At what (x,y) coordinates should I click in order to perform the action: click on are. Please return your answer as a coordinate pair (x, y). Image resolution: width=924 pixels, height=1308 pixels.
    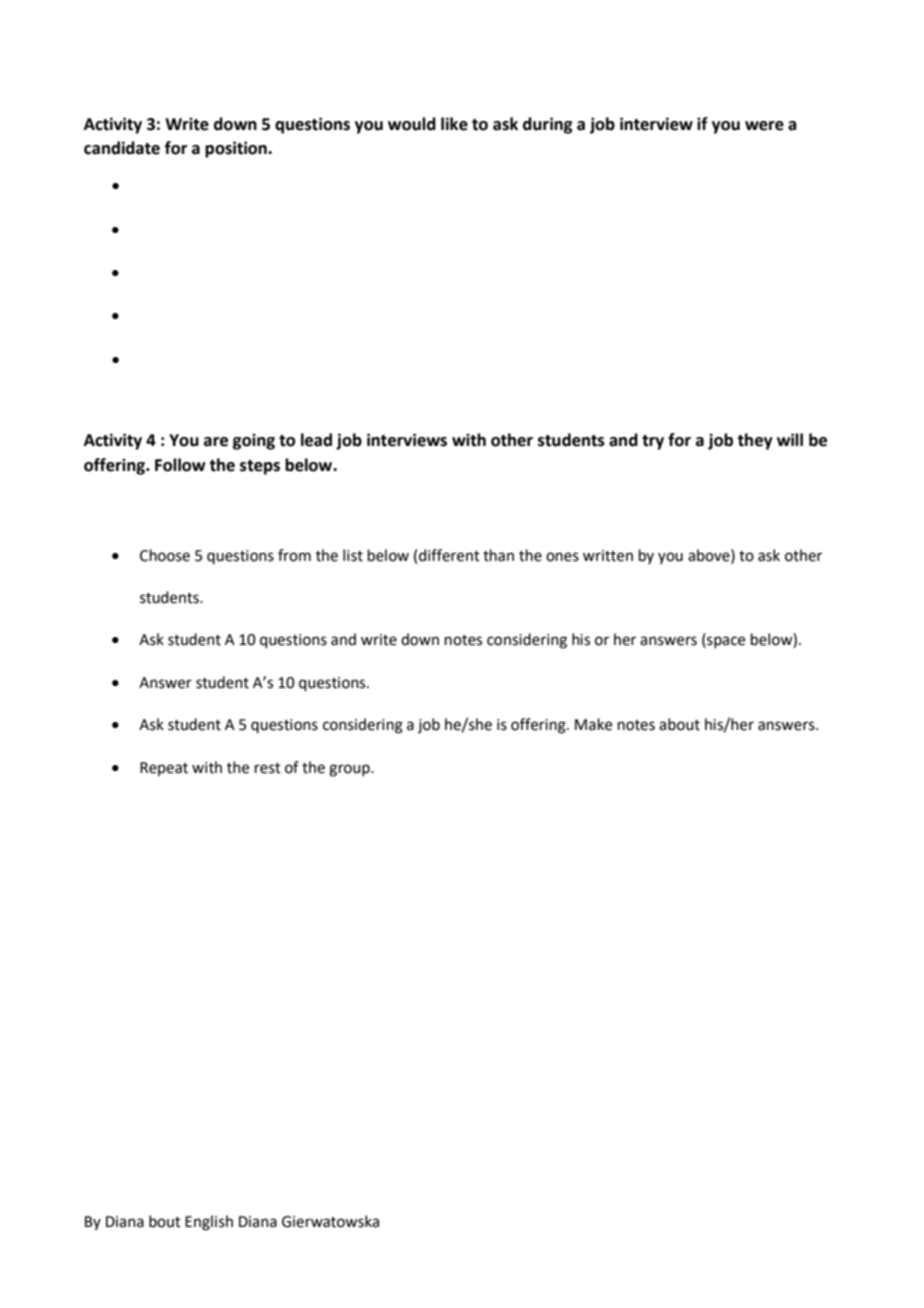
    Looking at the image, I should click on (216, 442).
